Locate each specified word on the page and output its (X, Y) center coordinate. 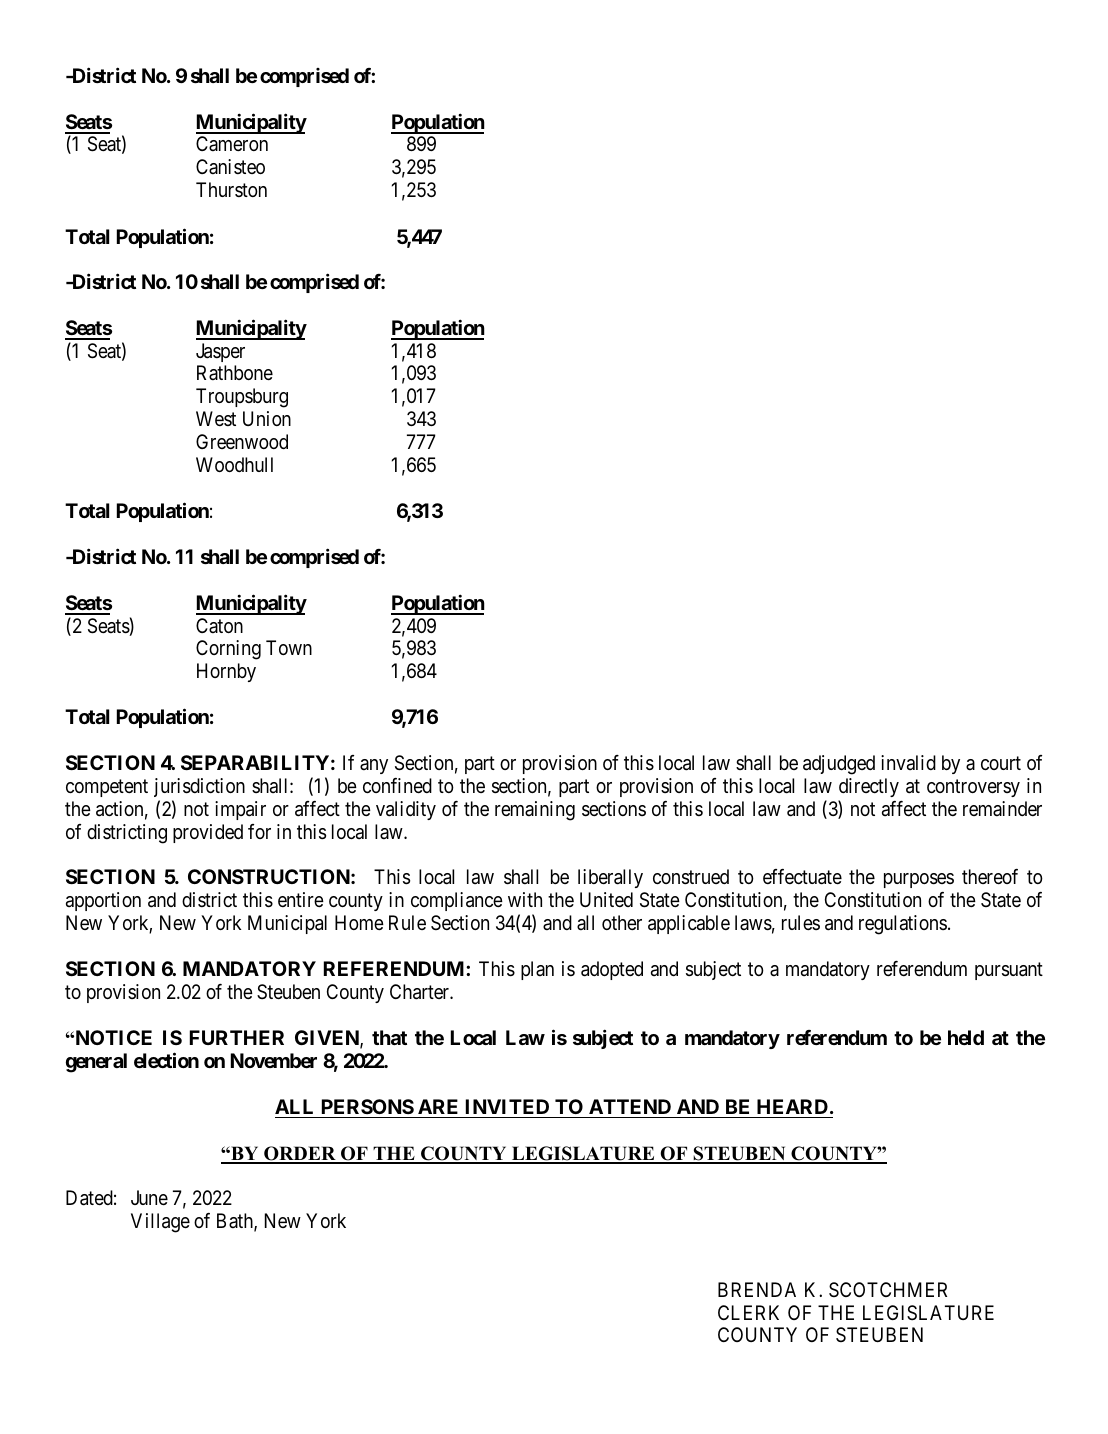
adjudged (839, 765)
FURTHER (237, 1037)
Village (160, 1223)
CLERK (748, 1312)
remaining (535, 811)
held (966, 1037)
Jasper (220, 352)
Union (267, 418)
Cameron (232, 143)
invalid (908, 762)
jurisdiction (199, 787)
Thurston (231, 189)
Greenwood (242, 441)
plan (537, 970)
